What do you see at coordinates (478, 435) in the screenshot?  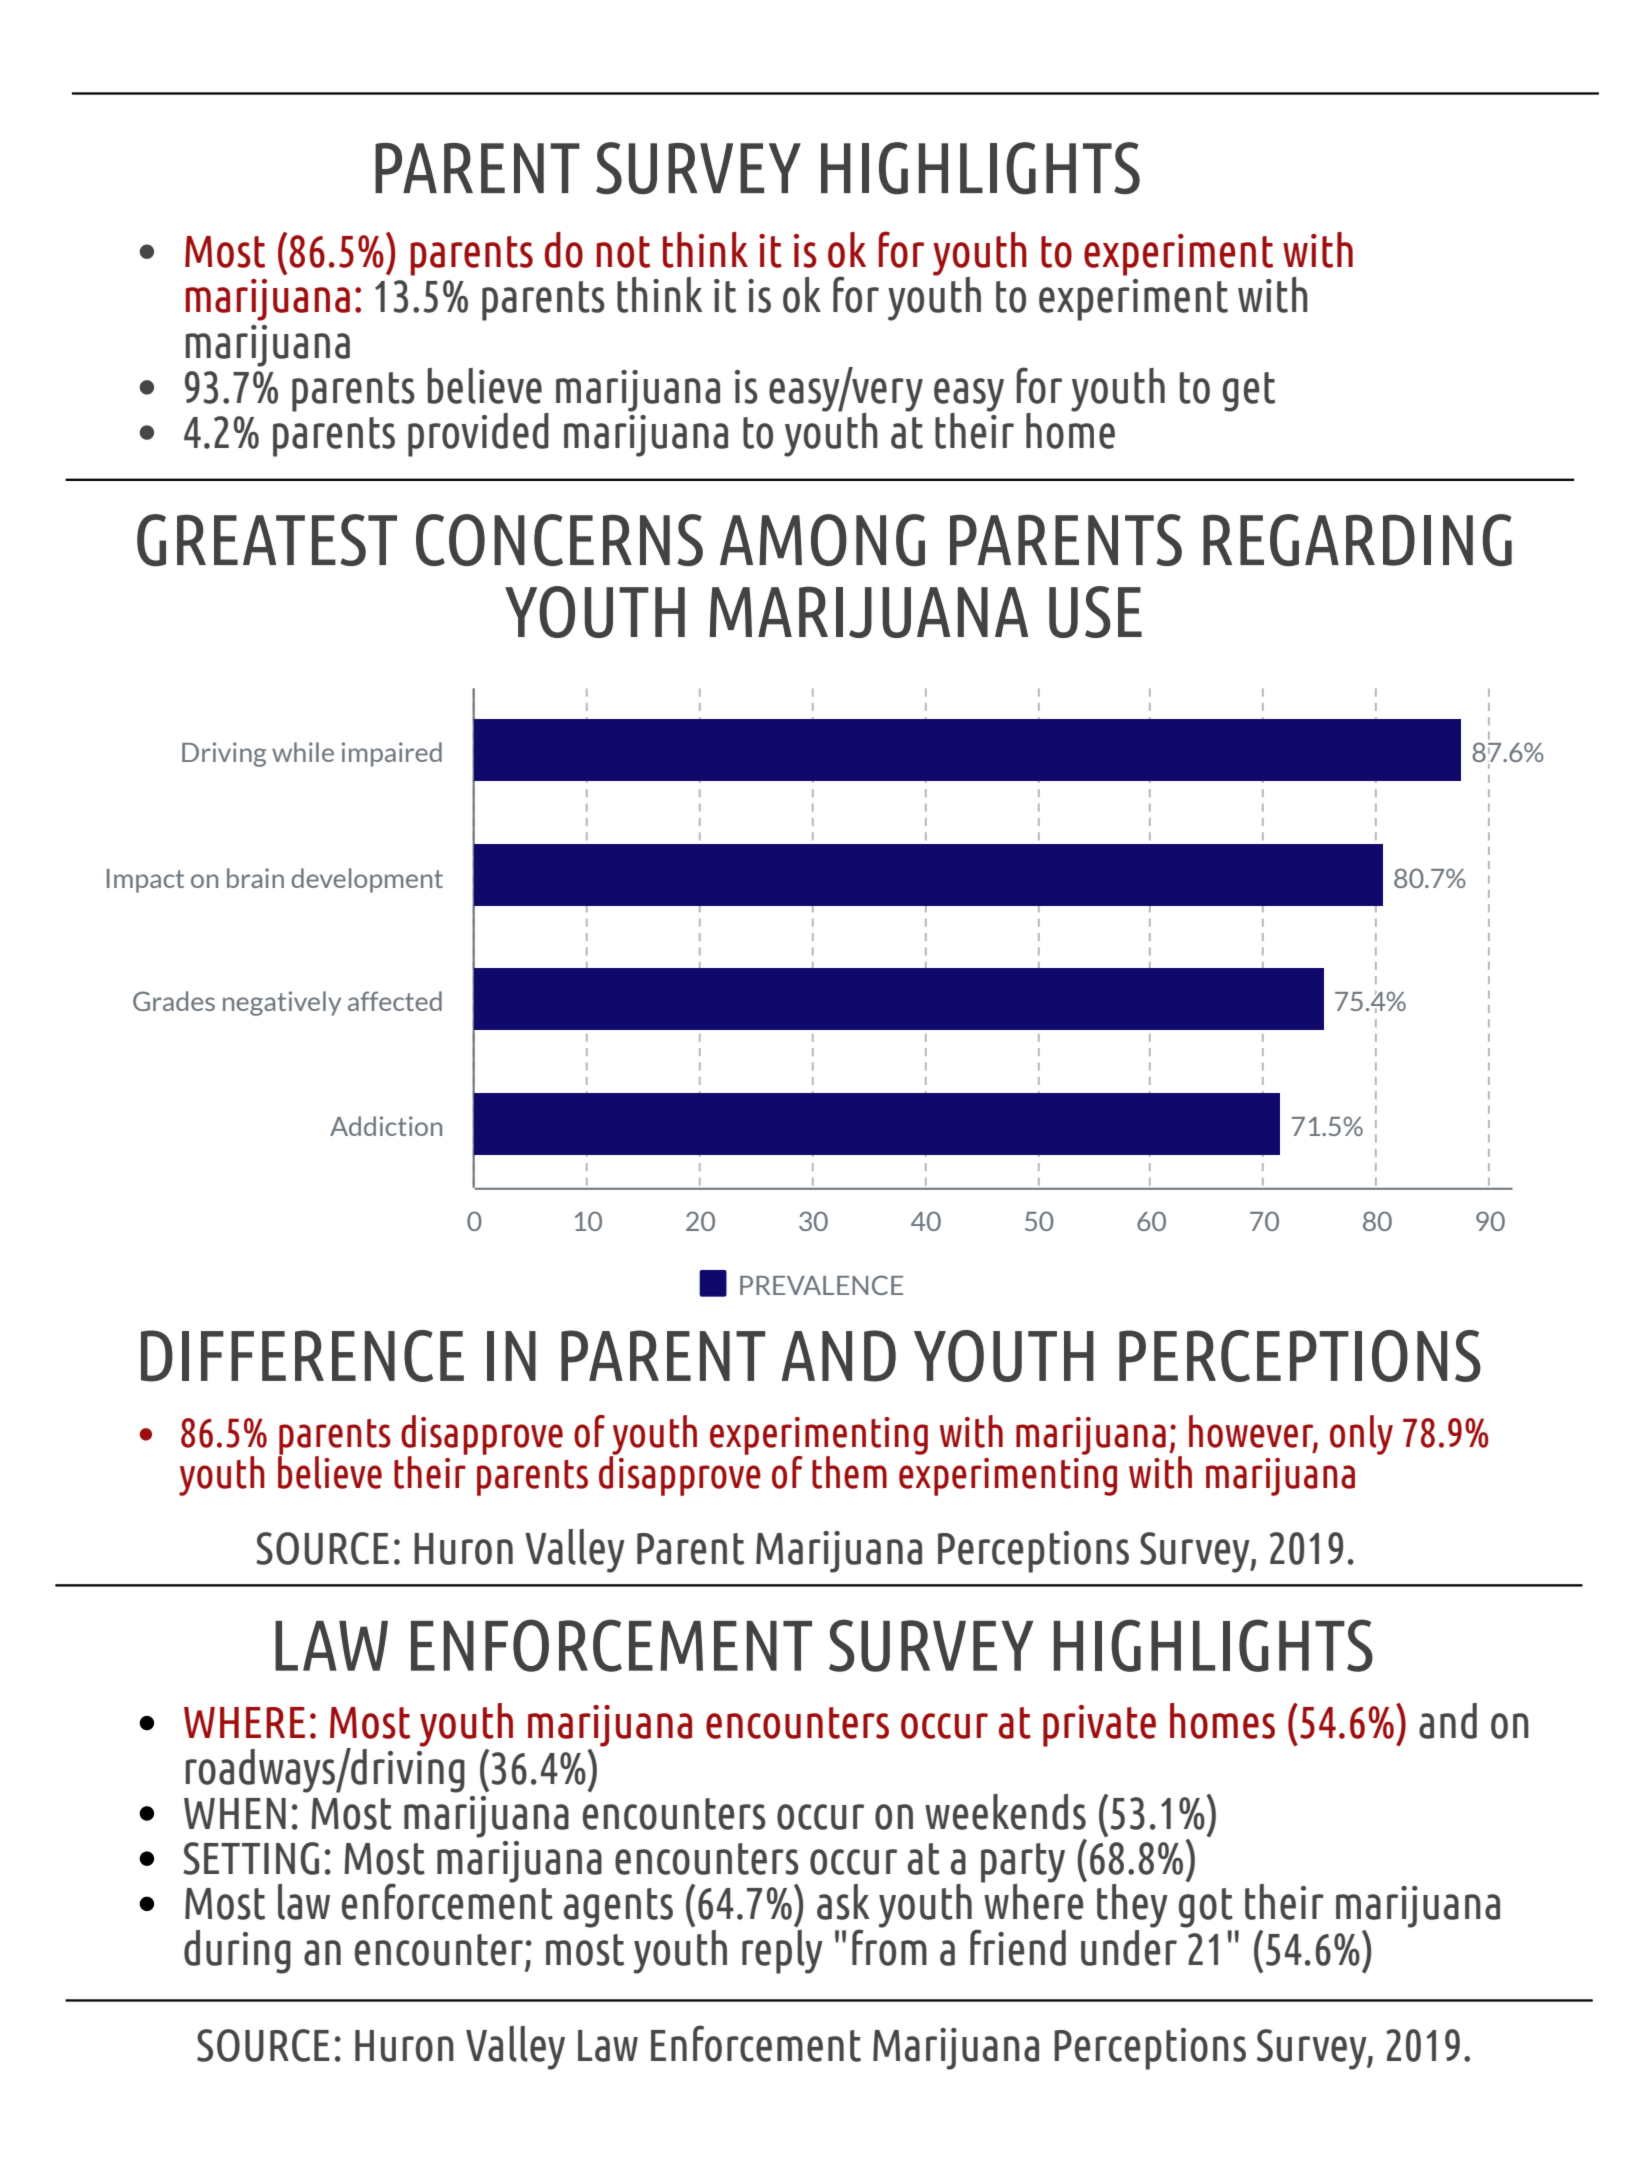 I see `provided` at bounding box center [478, 435].
